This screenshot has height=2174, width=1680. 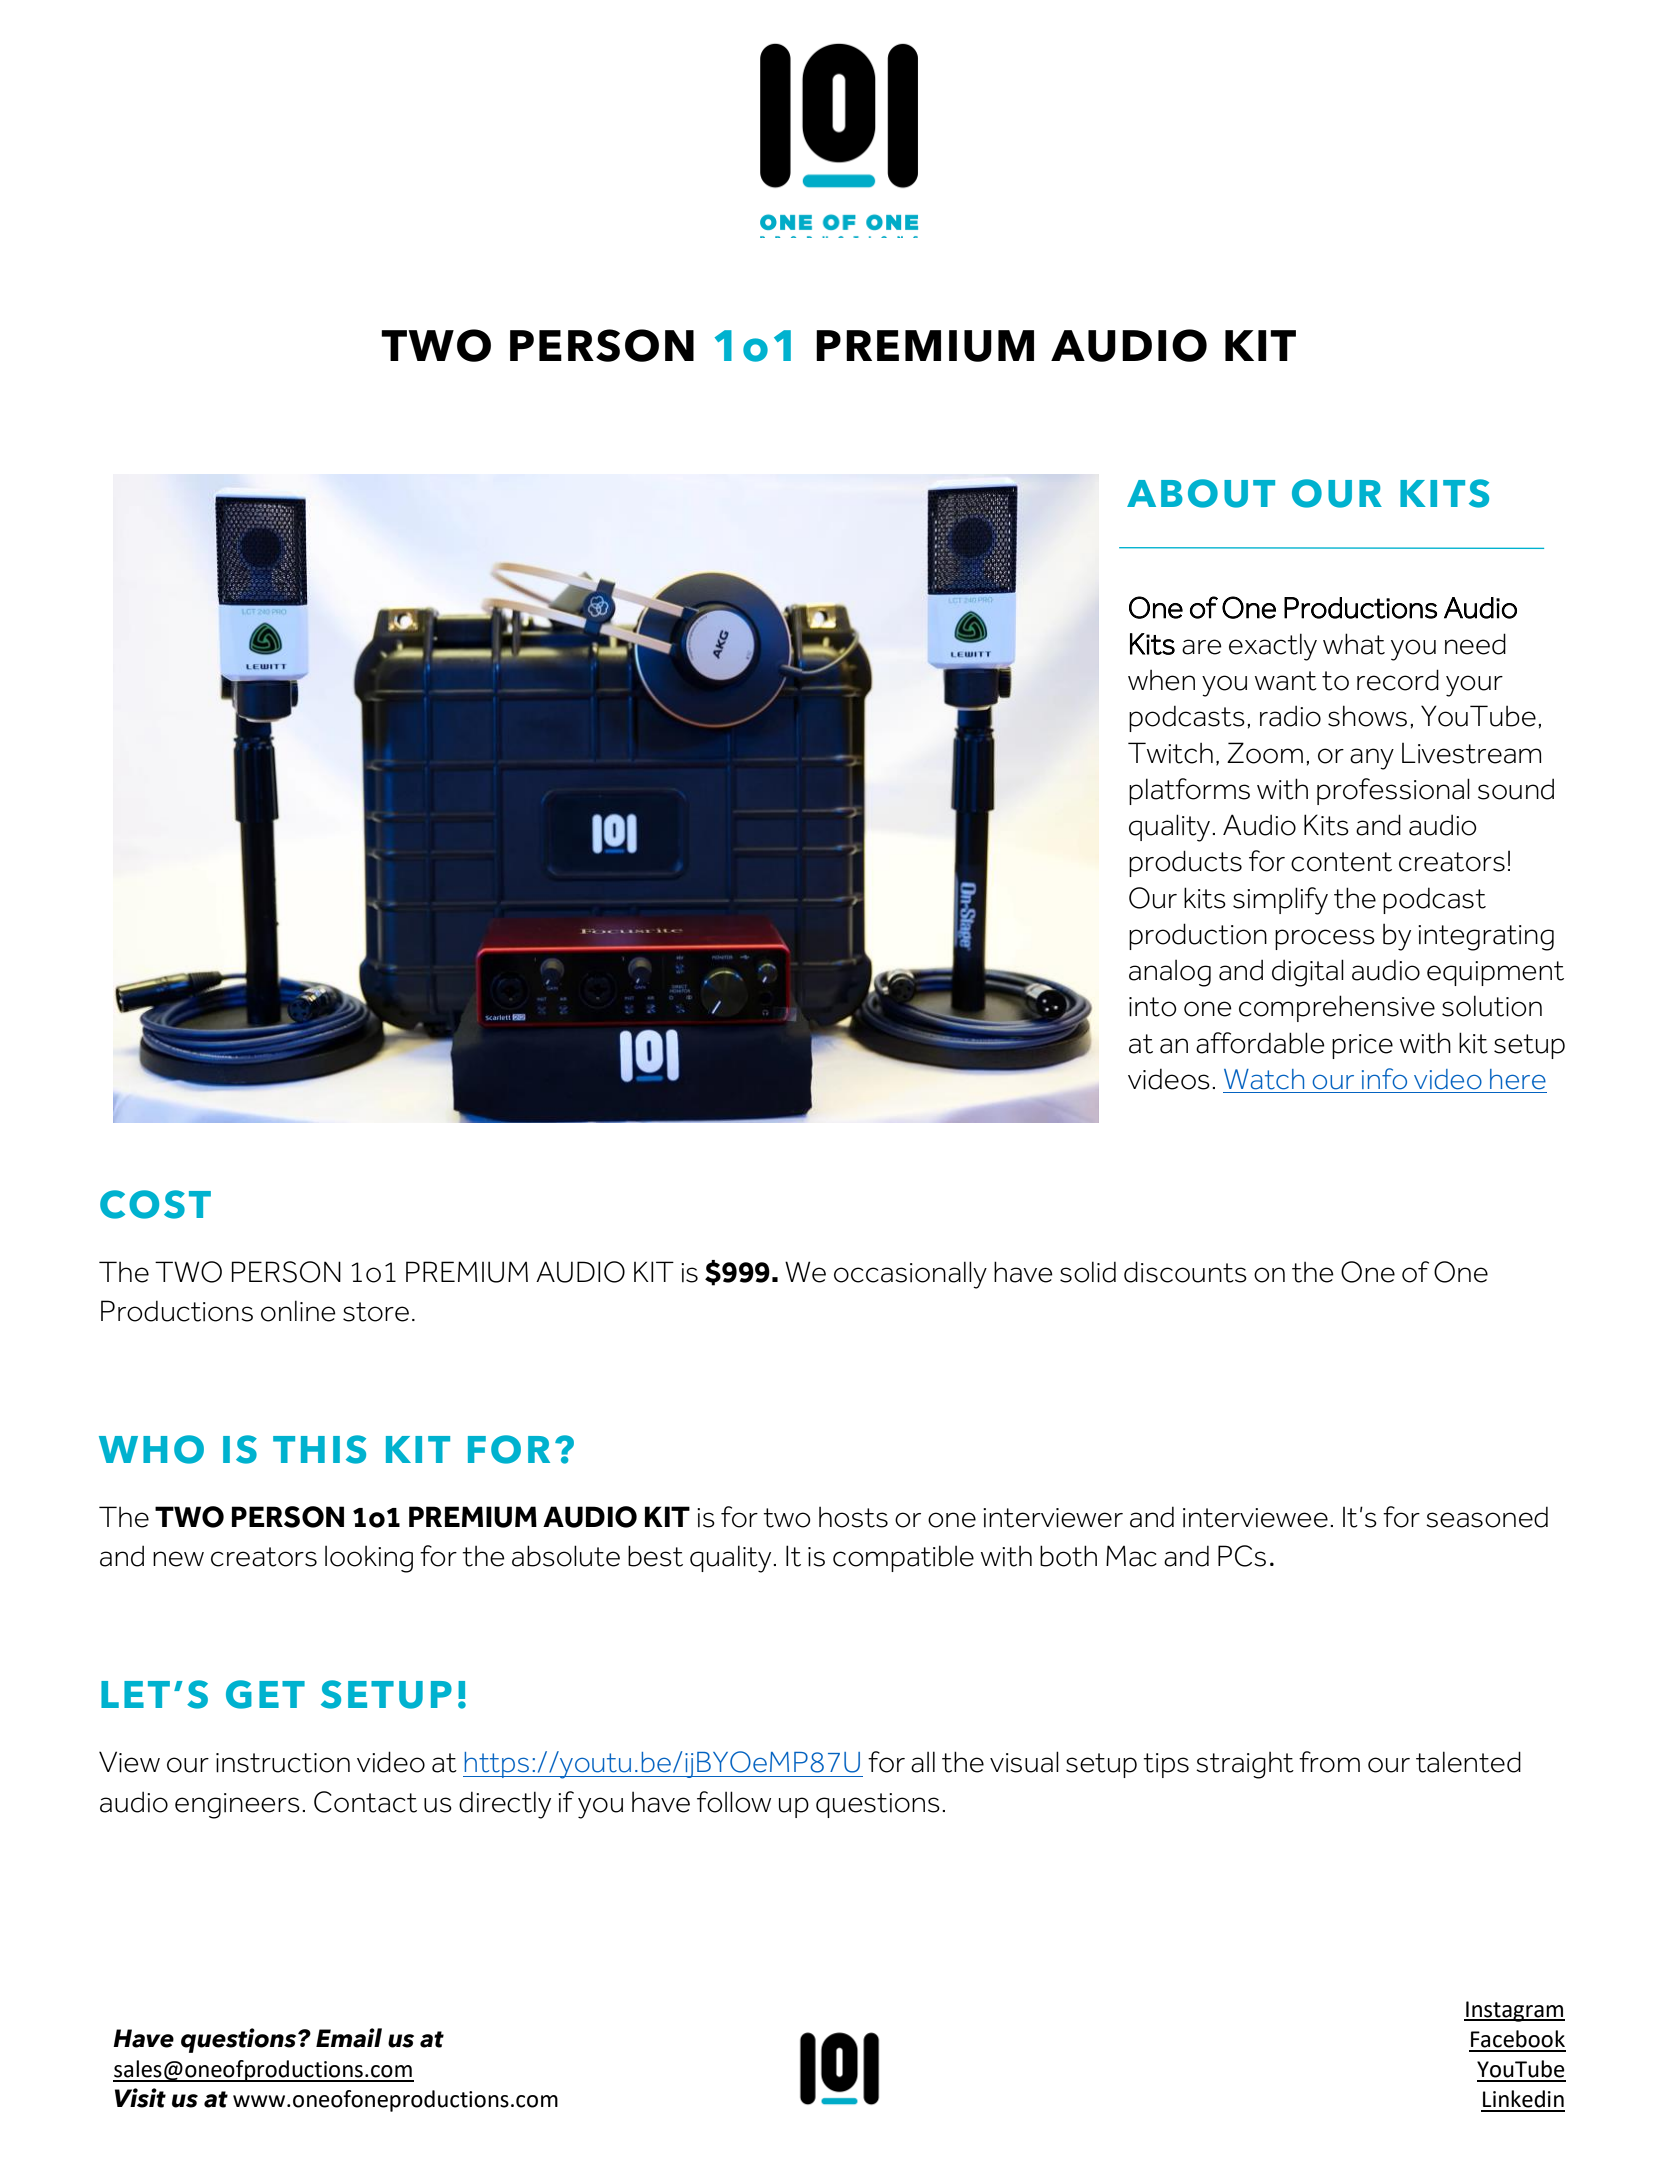 What do you see at coordinates (1153, 1007) in the screenshot?
I see `into` at bounding box center [1153, 1007].
